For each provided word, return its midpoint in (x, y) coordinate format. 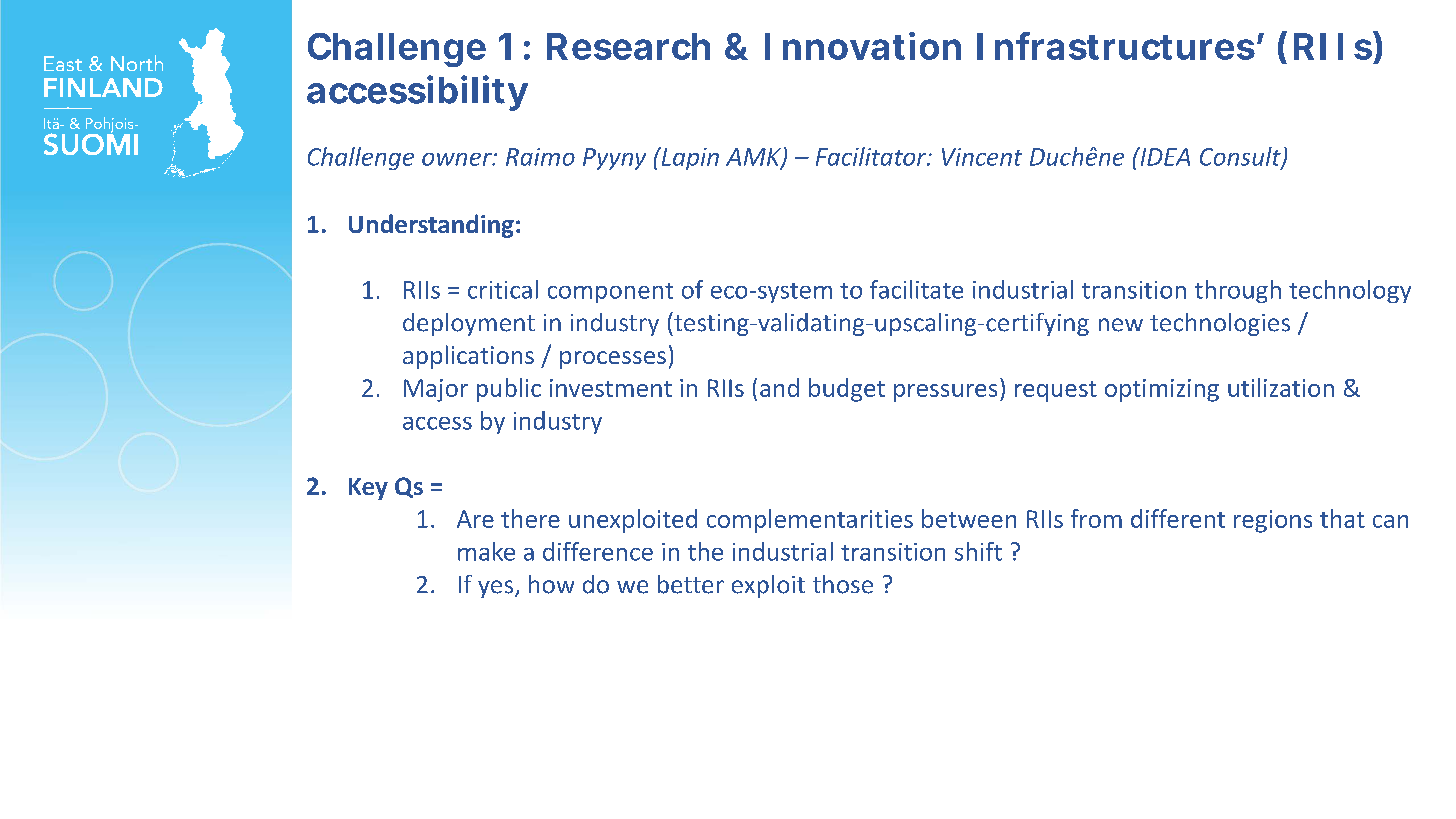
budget (847, 390)
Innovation (863, 46)
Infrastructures (1116, 46)
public (509, 390)
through (1238, 291)
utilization (1281, 387)
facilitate (916, 289)
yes (495, 589)
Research (628, 46)
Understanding (431, 226)
